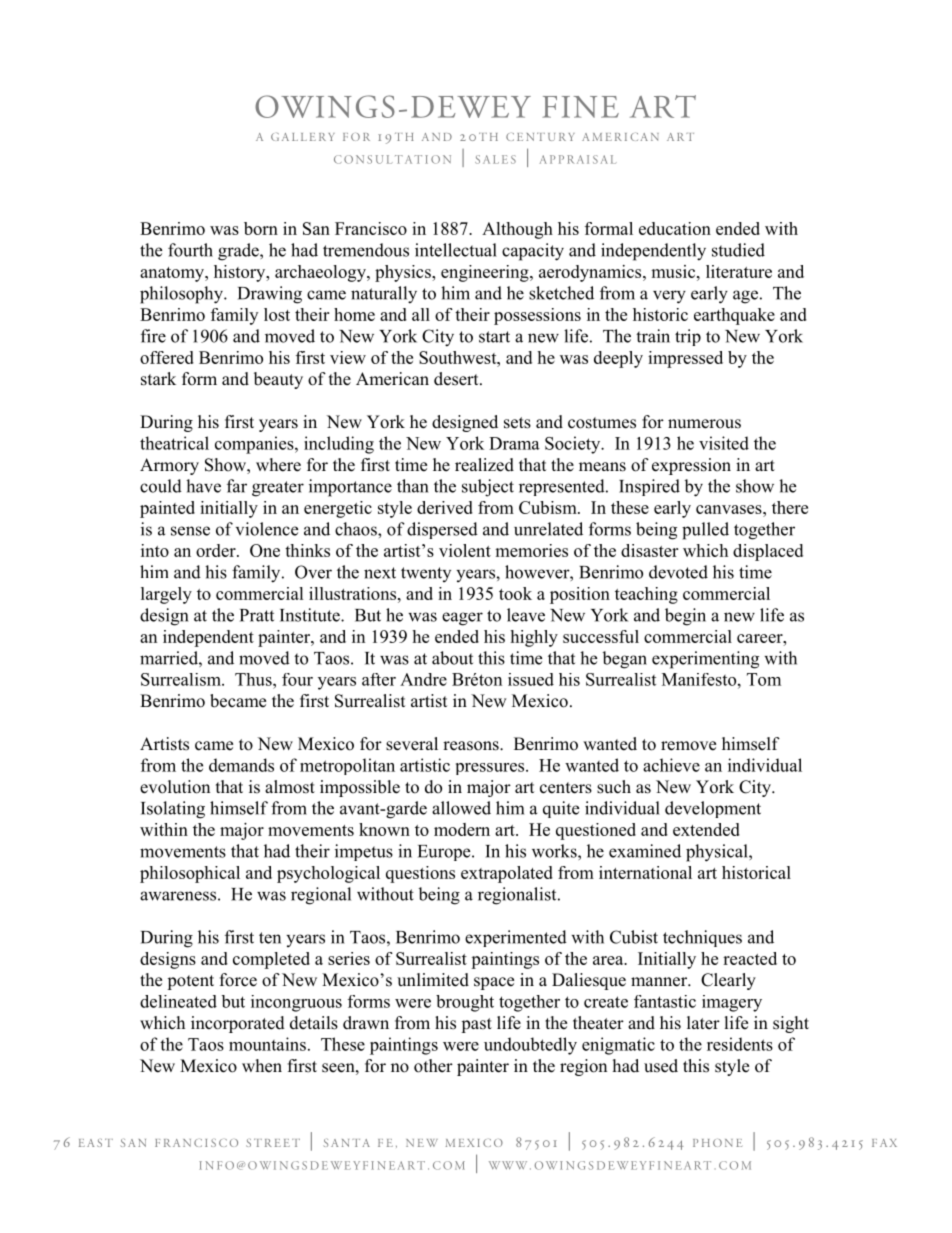 This screenshot has height=1233, width=952. Describe the element at coordinates (884, 1143) in the screenshot. I see `FAX` at that location.
